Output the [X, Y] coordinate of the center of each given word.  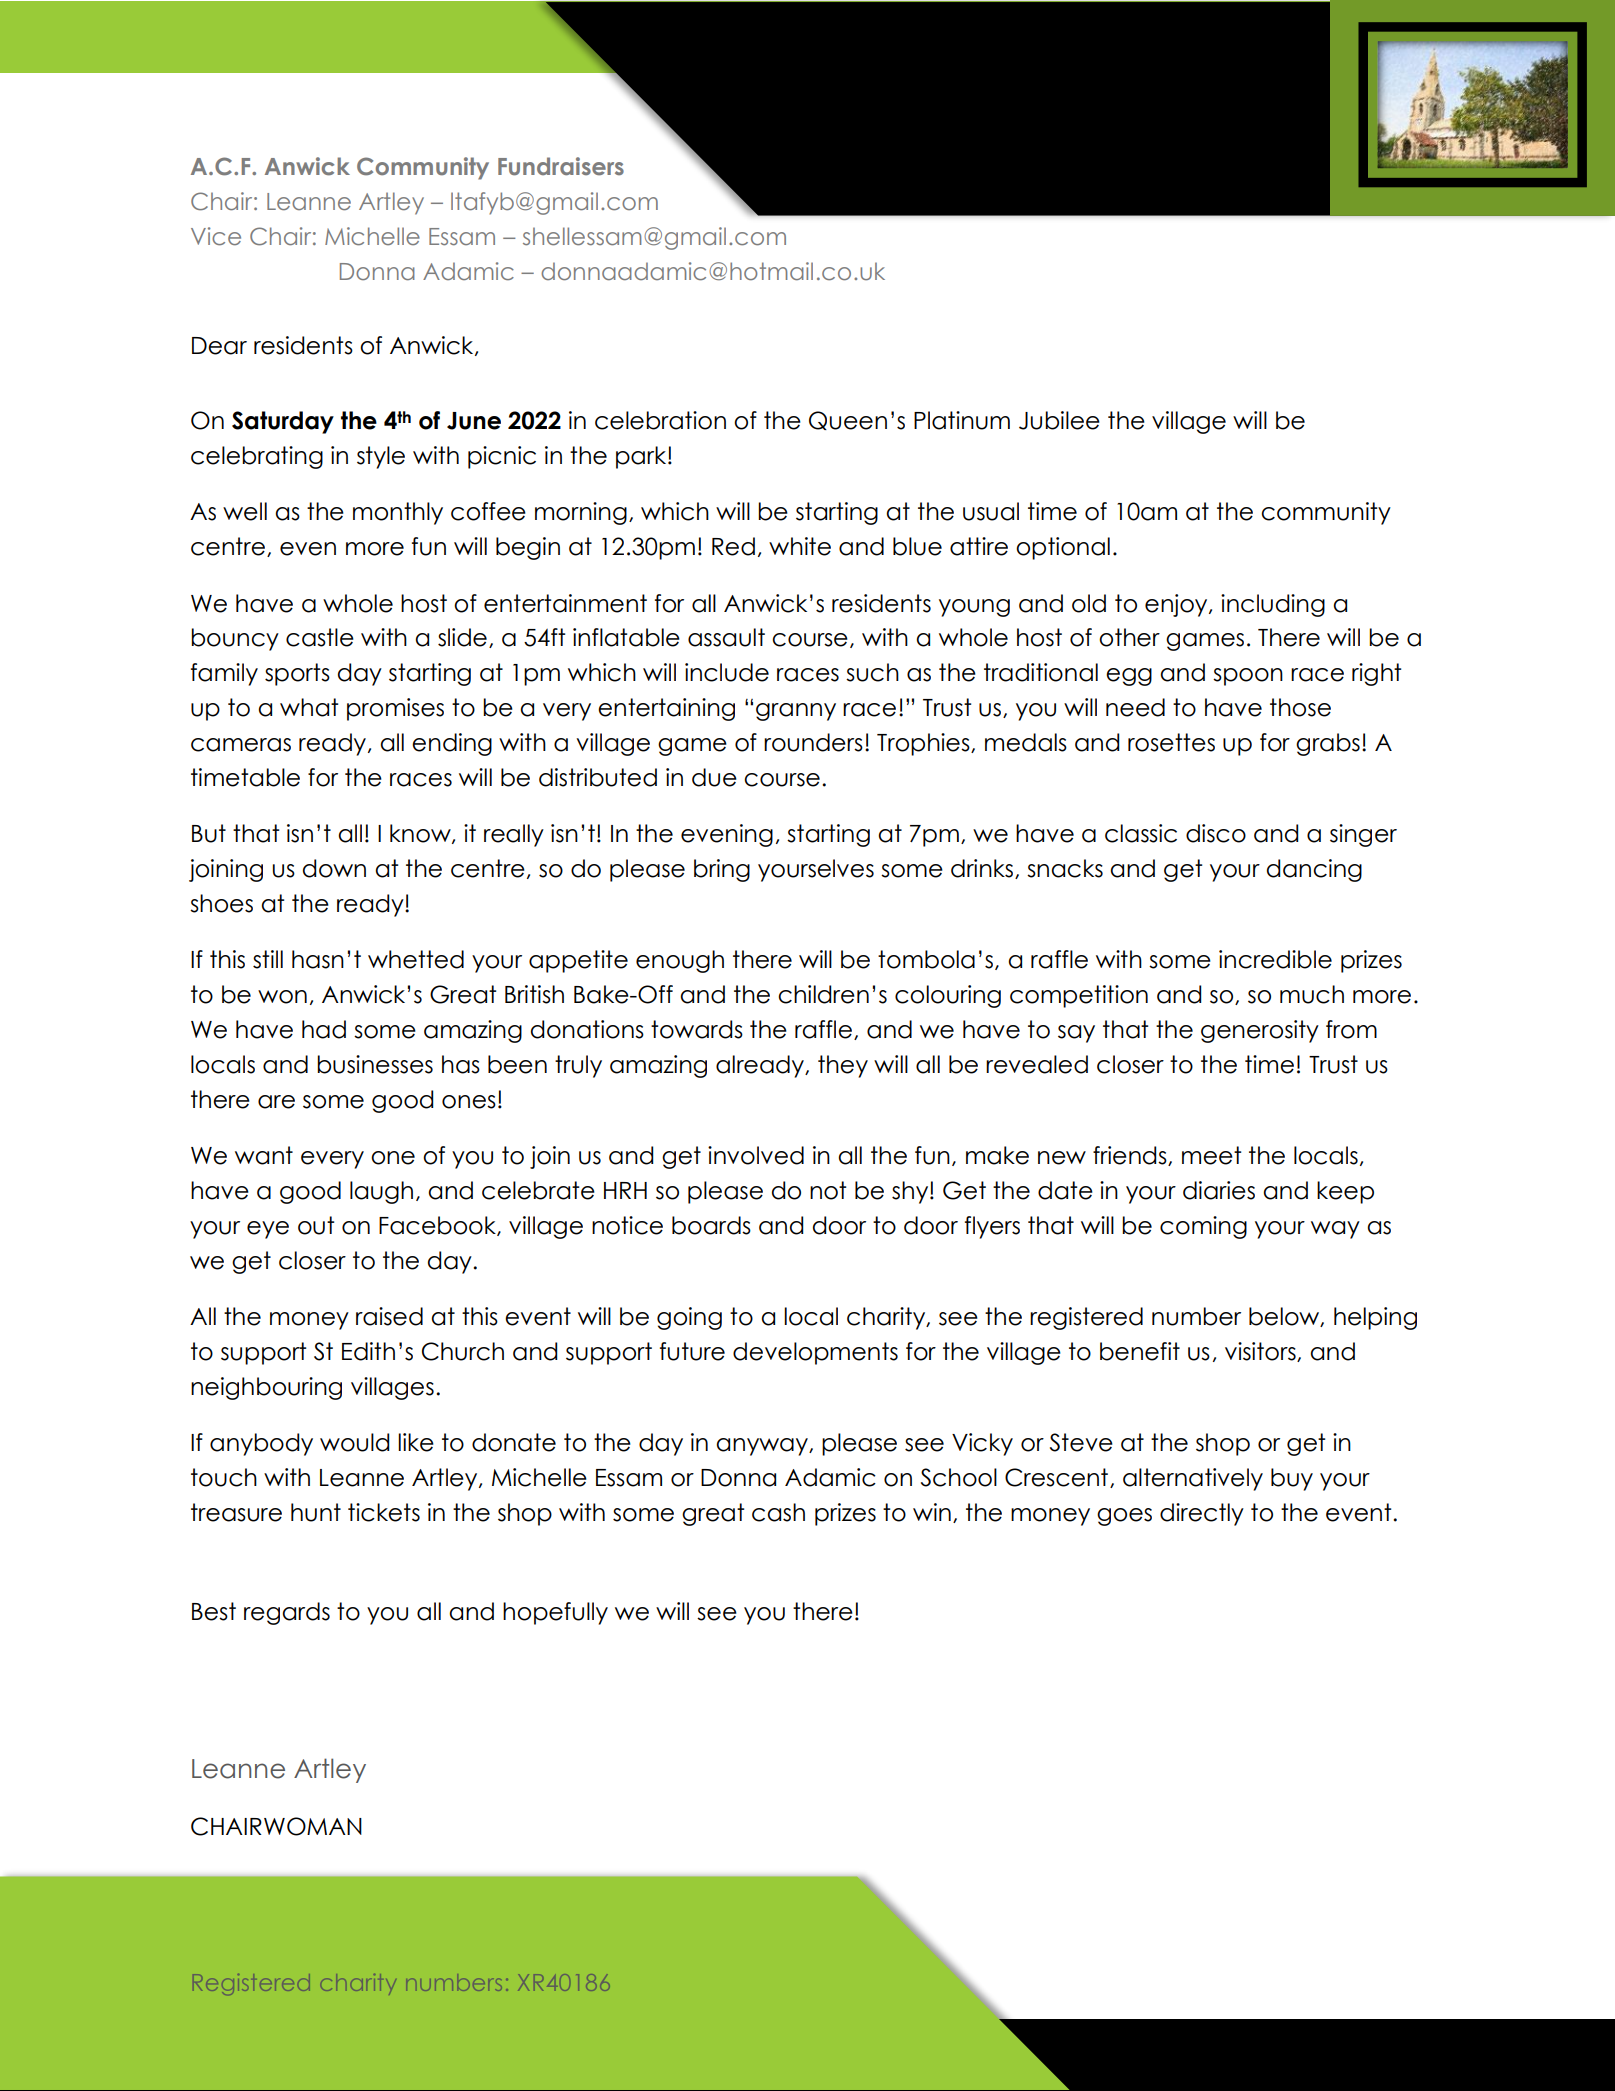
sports [297, 674]
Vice [216, 236]
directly [1202, 1514]
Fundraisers [561, 166]
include [727, 672]
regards [287, 1613]
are [276, 1102]
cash [778, 1512]
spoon [1248, 677]
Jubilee [1059, 420]
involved [756, 1155]
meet [1211, 1155]
